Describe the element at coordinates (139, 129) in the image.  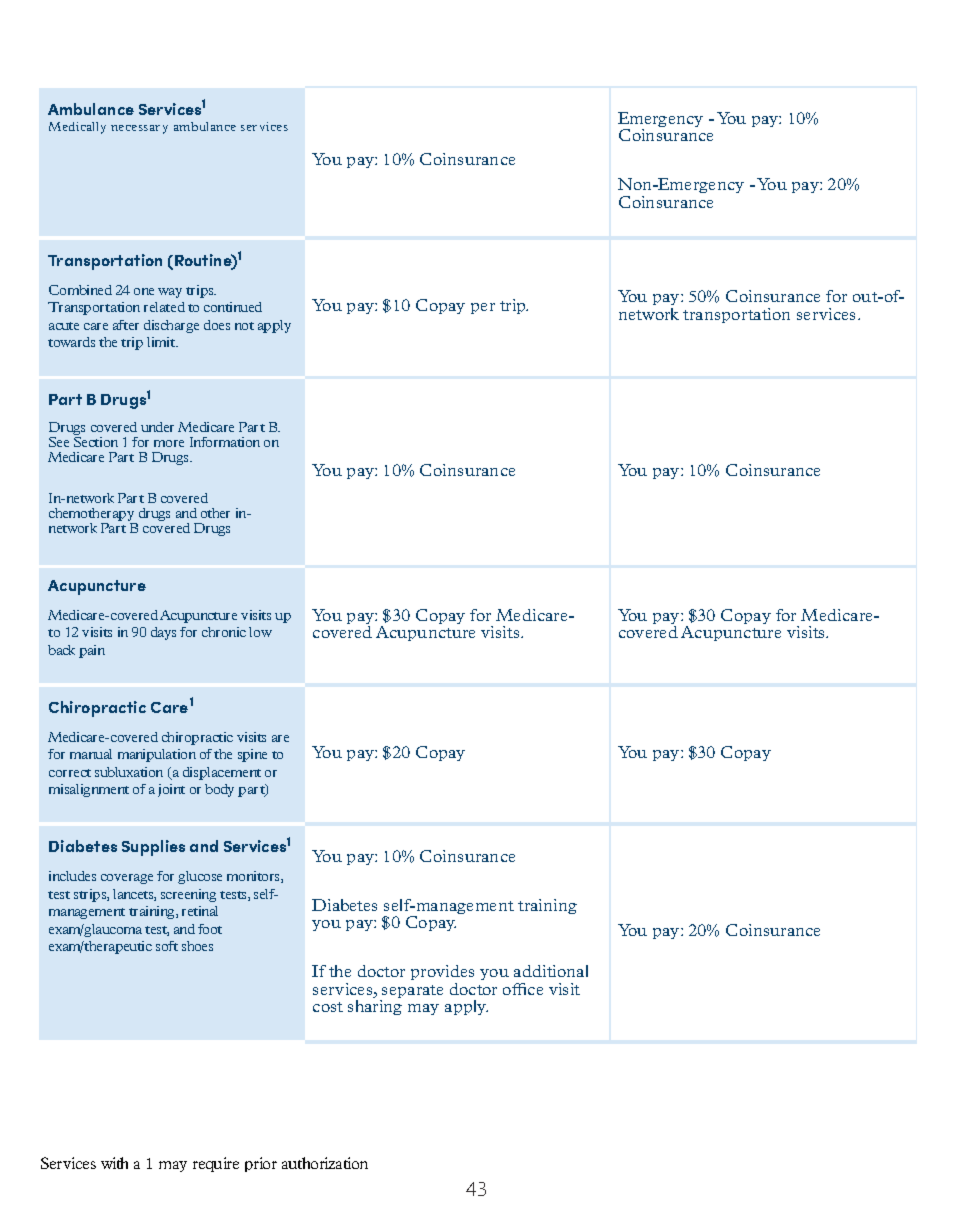
I see `necessary` at that location.
